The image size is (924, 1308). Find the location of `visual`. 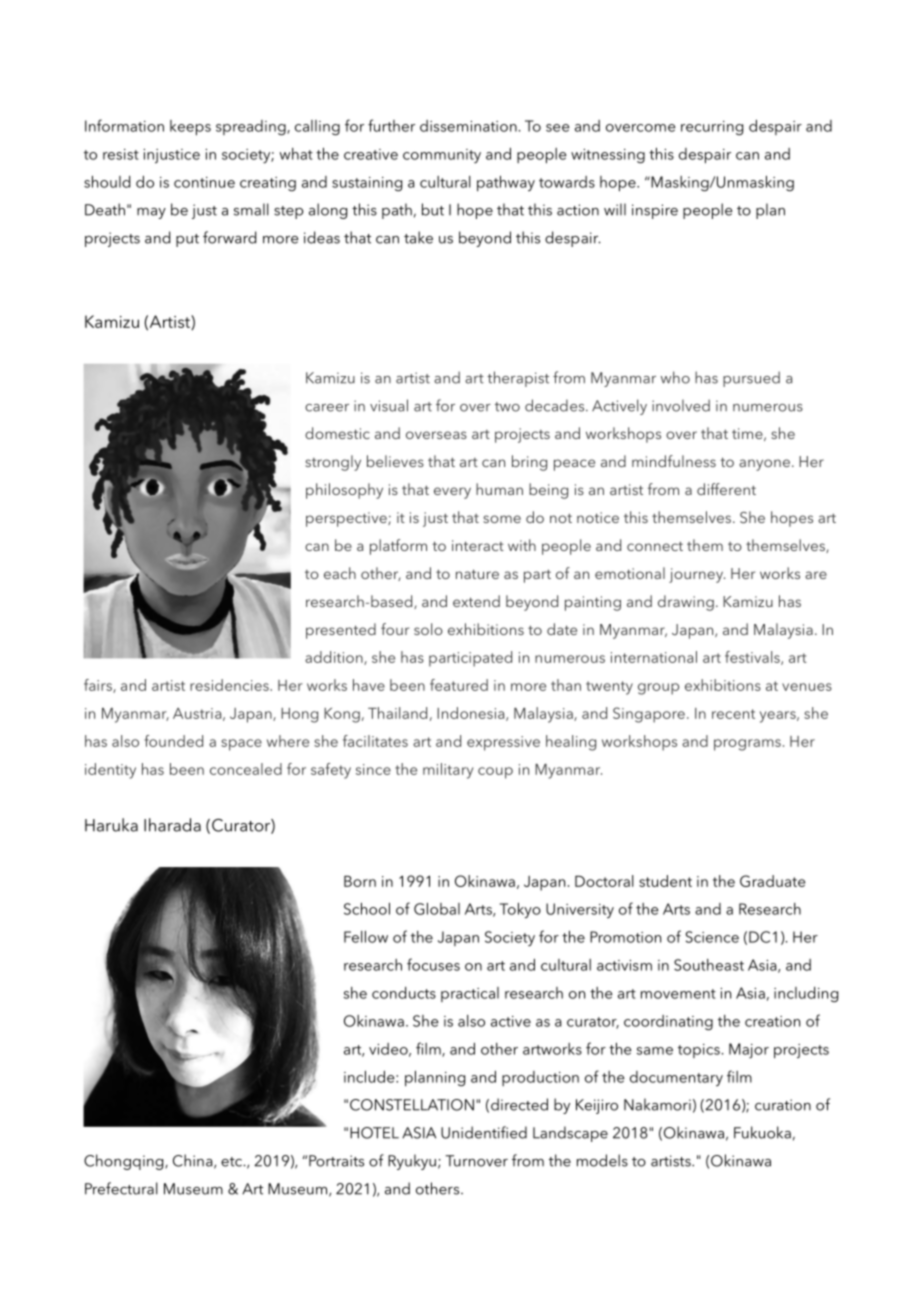

visual is located at coordinates (389, 405).
